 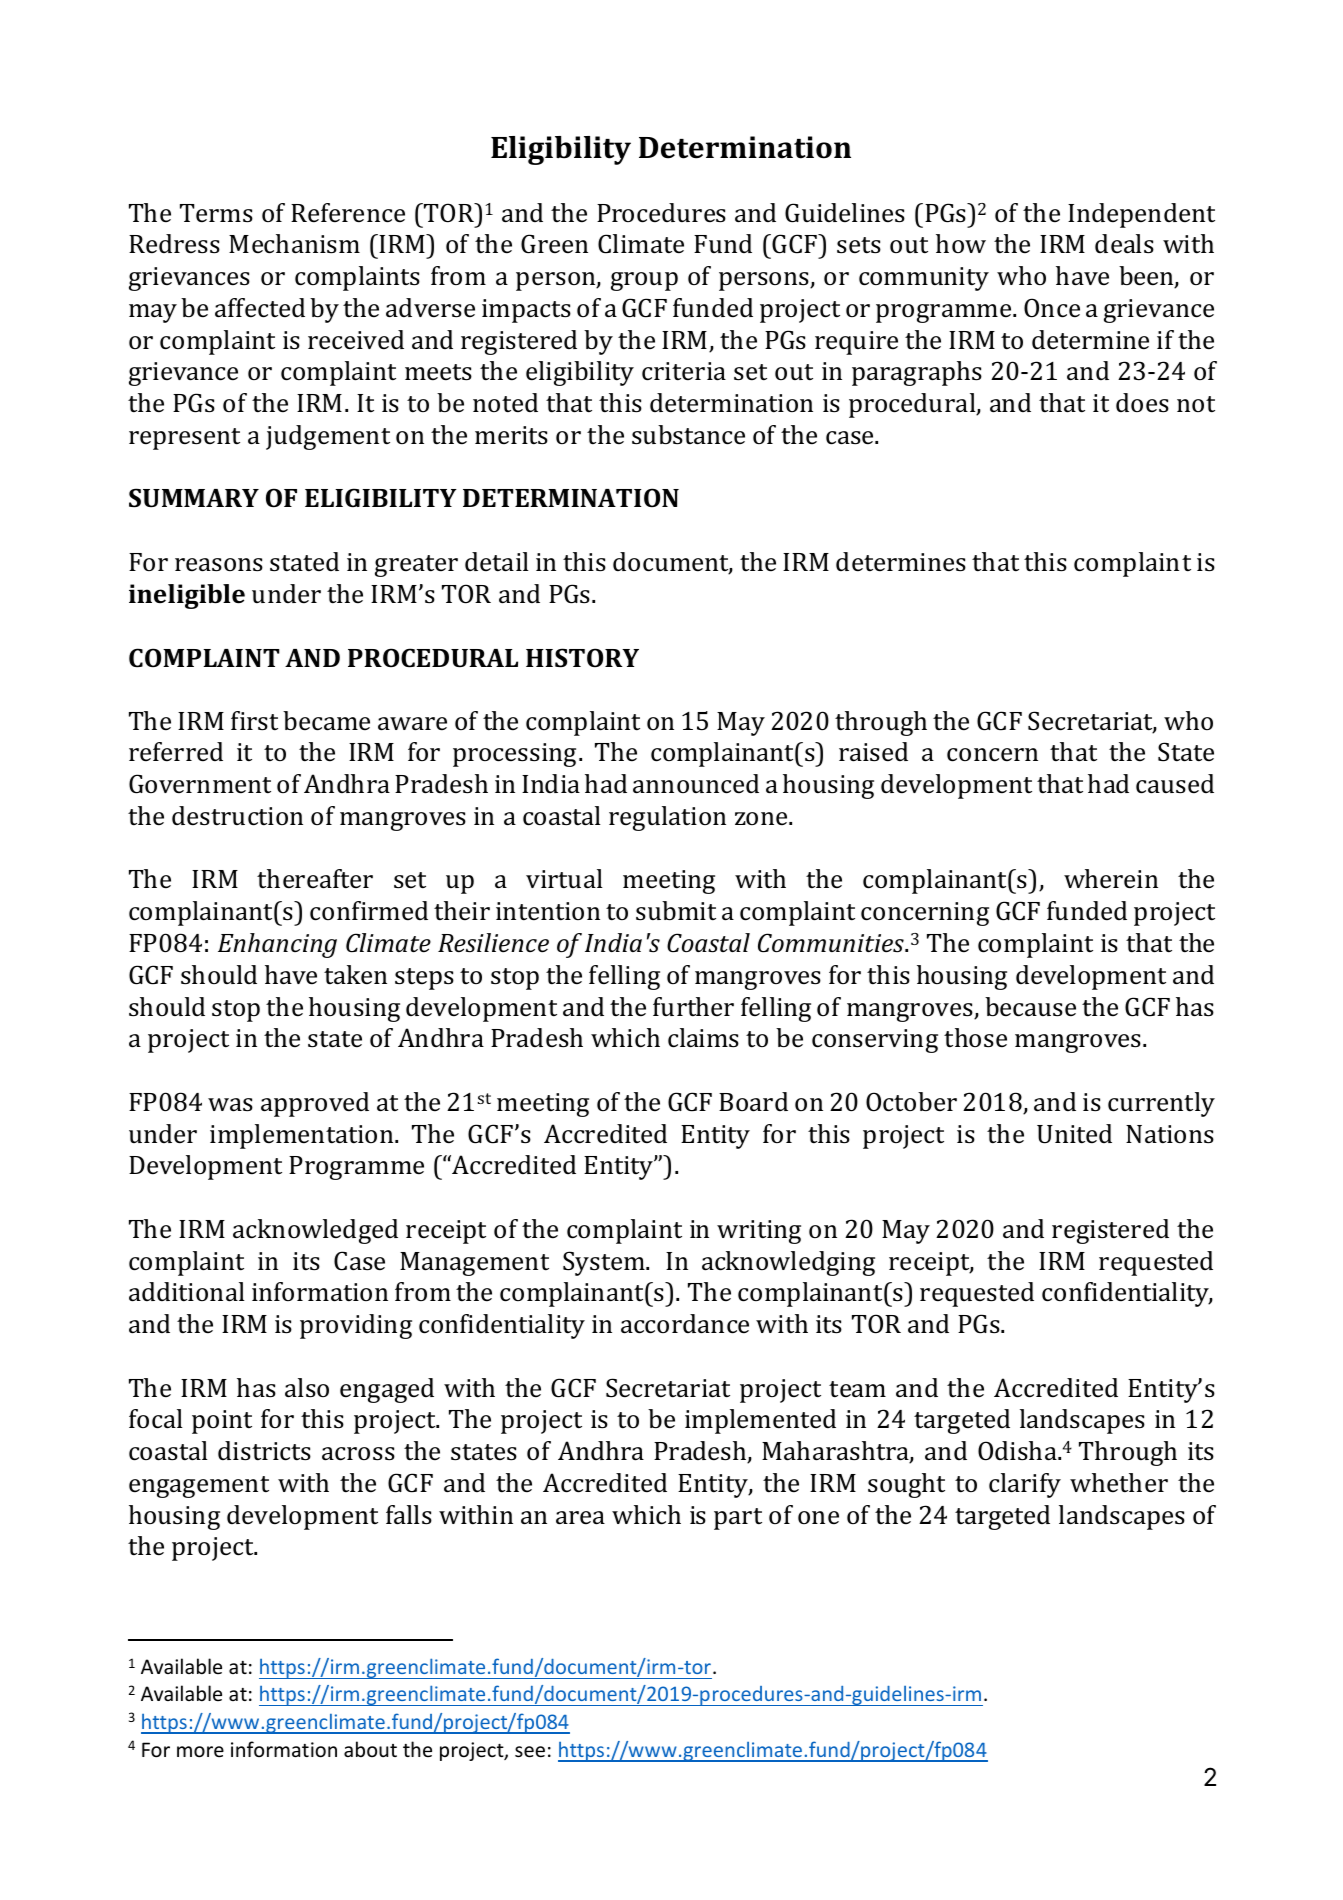 What do you see at coordinates (605, 1263) in the image?
I see `System` at bounding box center [605, 1263].
